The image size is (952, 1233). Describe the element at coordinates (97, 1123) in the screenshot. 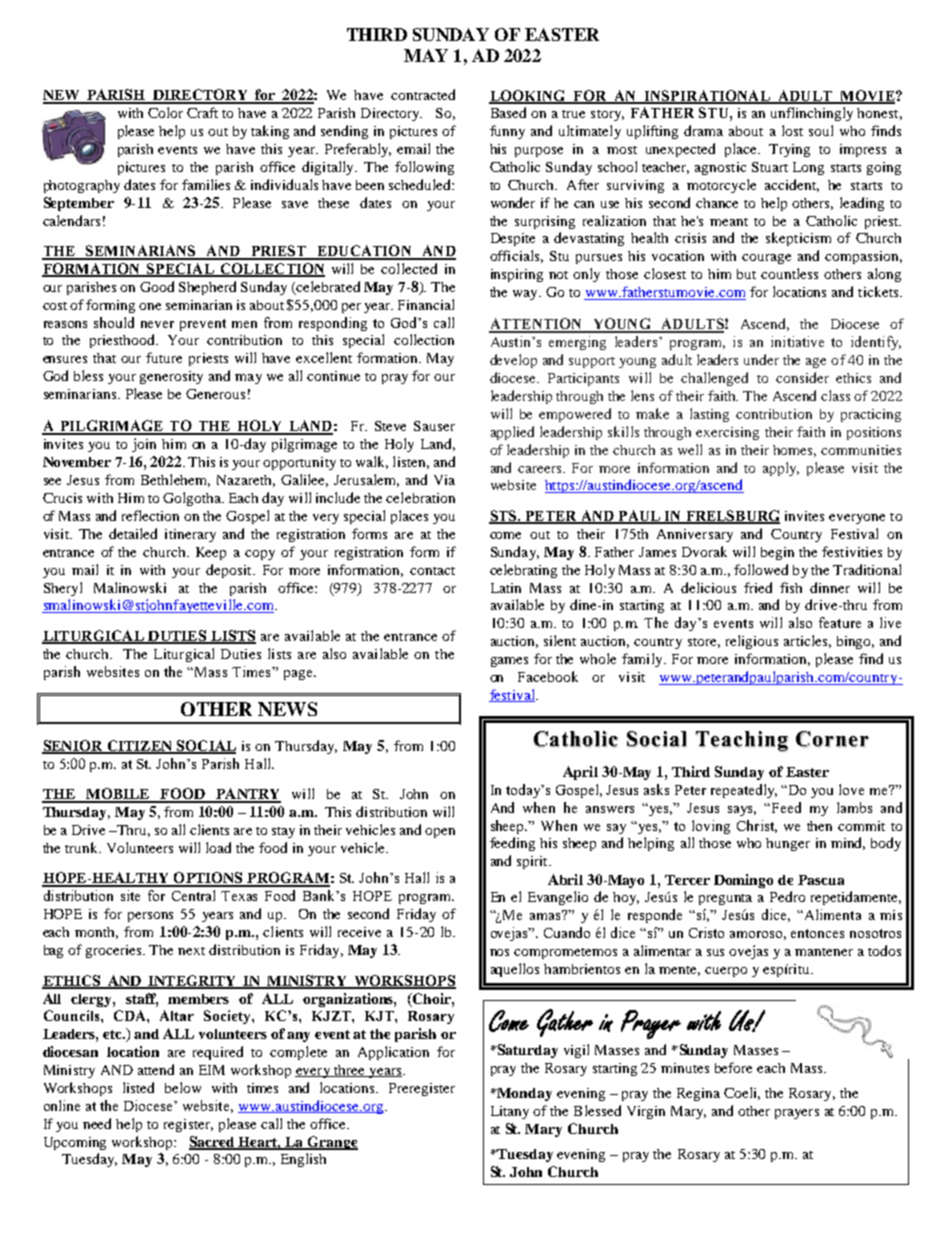

I see `need` at that location.
